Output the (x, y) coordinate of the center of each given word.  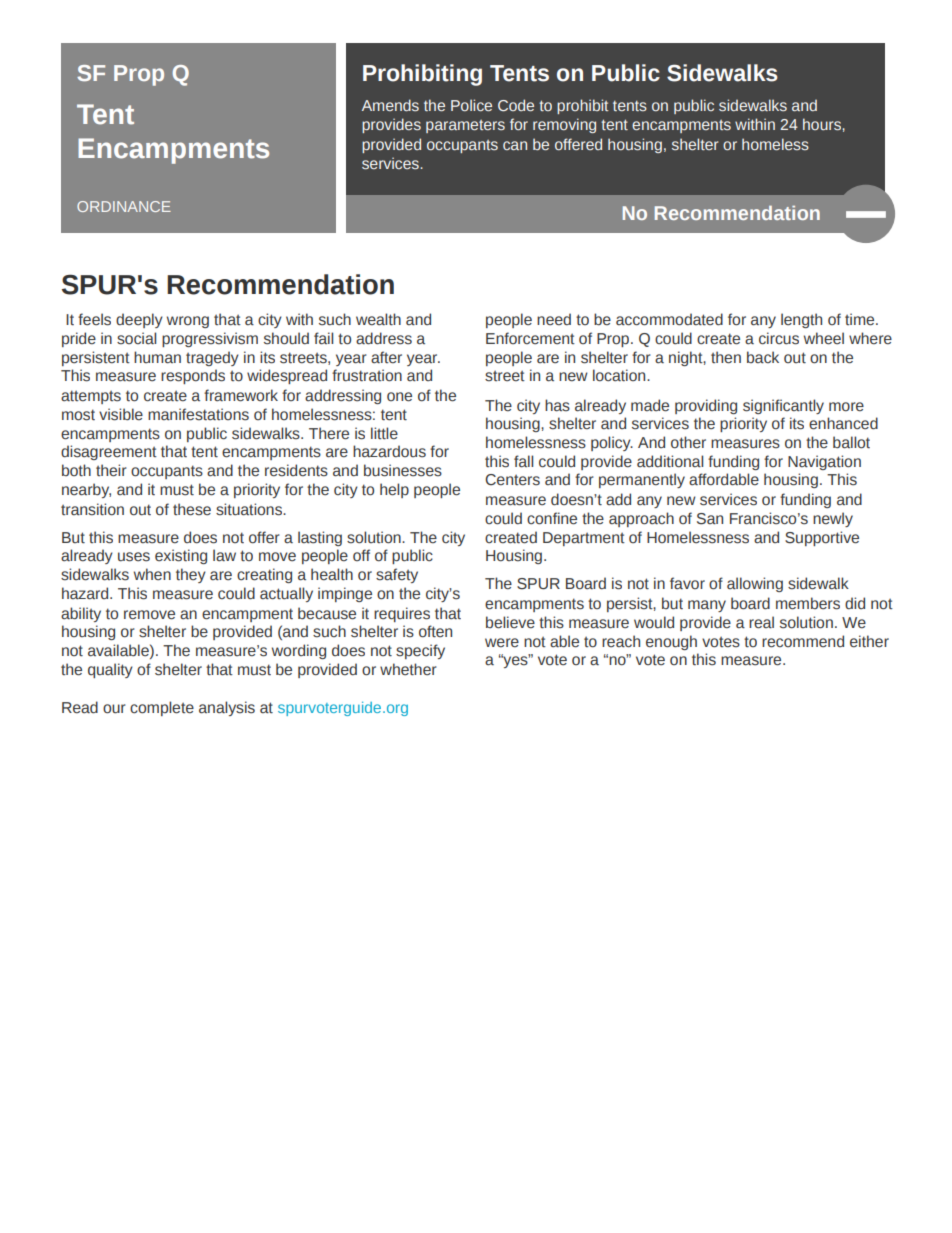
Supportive (822, 538)
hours (823, 124)
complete (162, 708)
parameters (465, 126)
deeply (139, 320)
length (801, 320)
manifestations (198, 414)
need (554, 319)
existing (181, 556)
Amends (390, 105)
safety (397, 575)
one (399, 397)
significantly (783, 406)
